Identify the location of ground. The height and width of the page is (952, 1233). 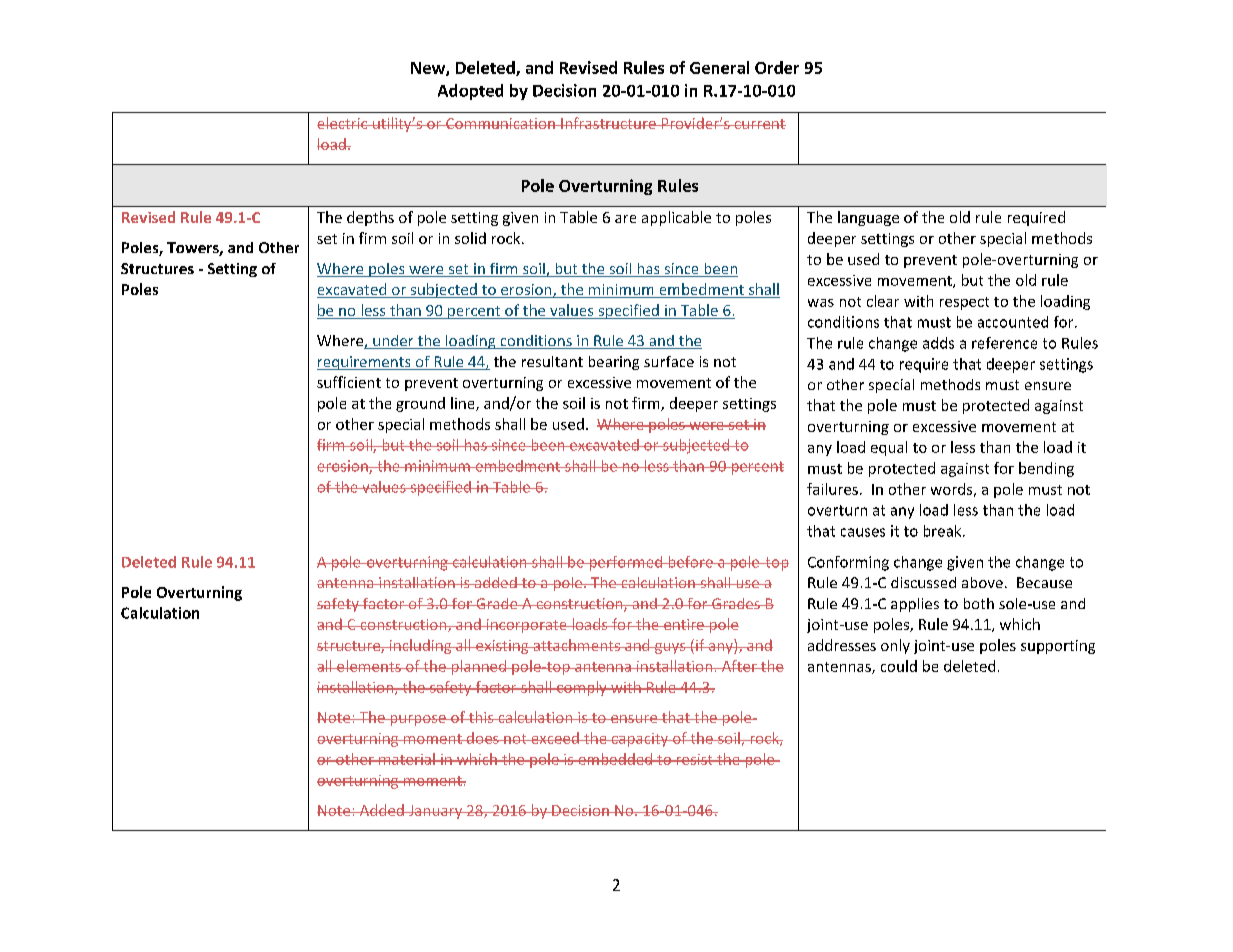
(420, 404).
